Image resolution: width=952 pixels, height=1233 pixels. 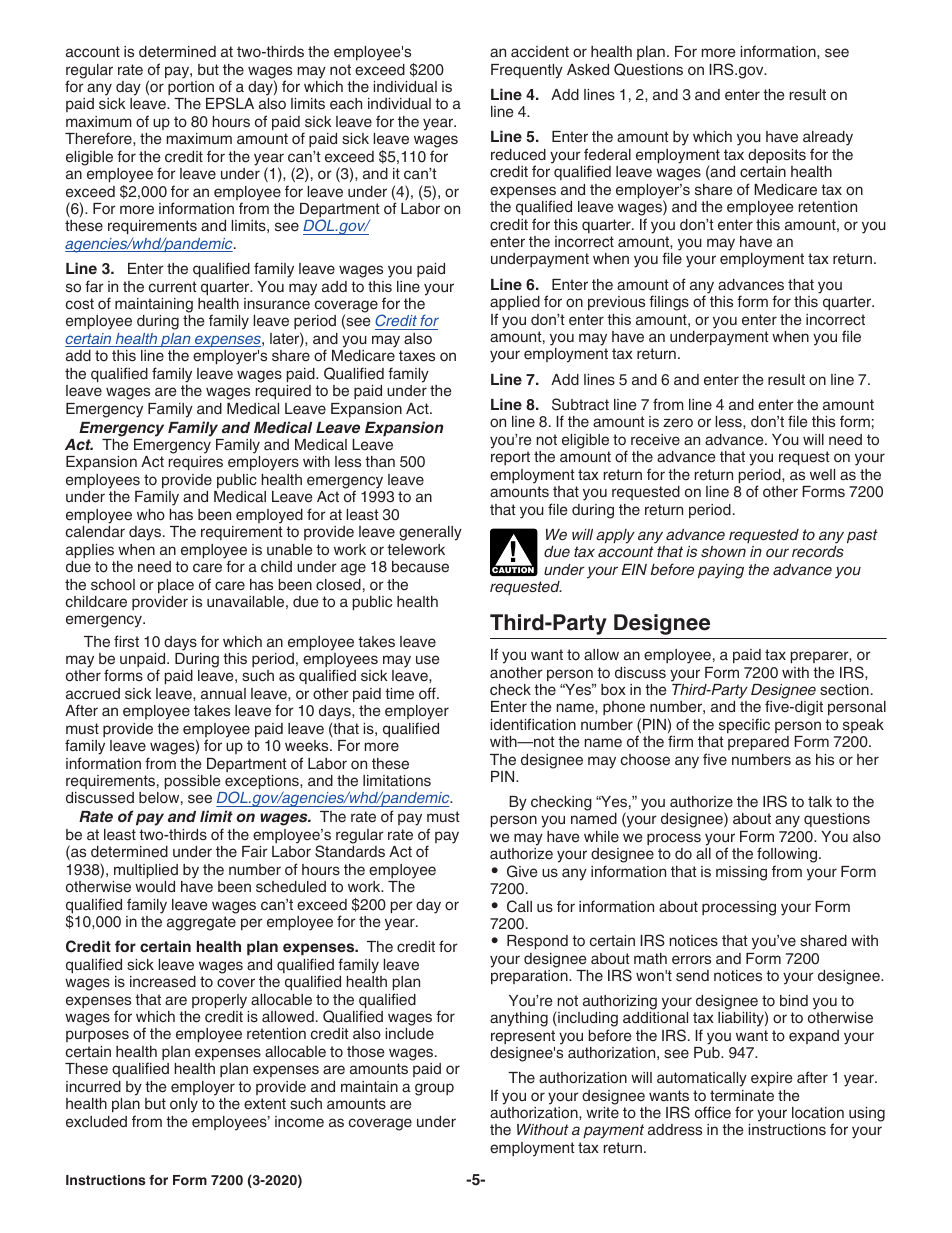 I want to click on only, so click(x=184, y=1105).
